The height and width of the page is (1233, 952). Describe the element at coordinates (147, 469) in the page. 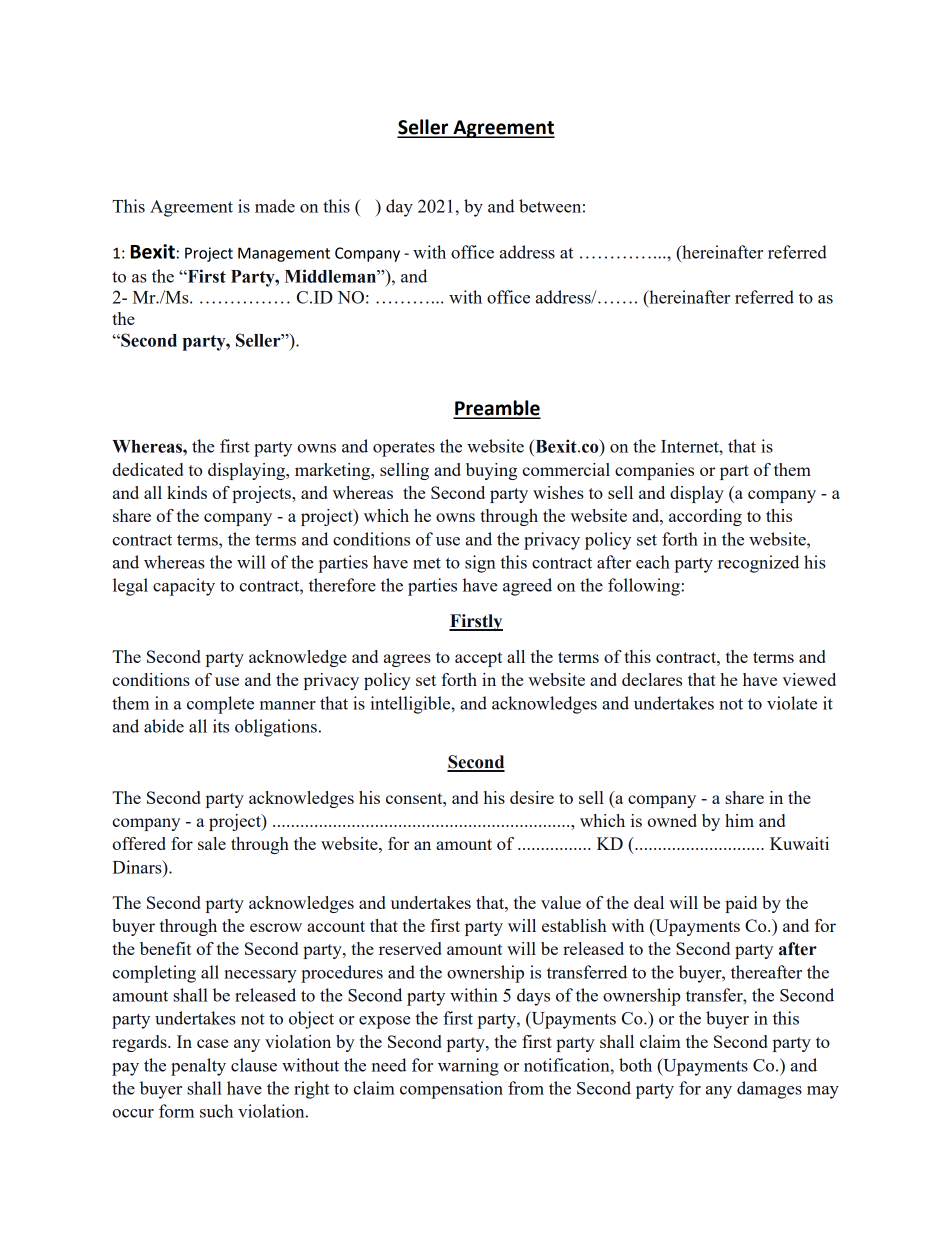

I see `dedicated` at that location.
